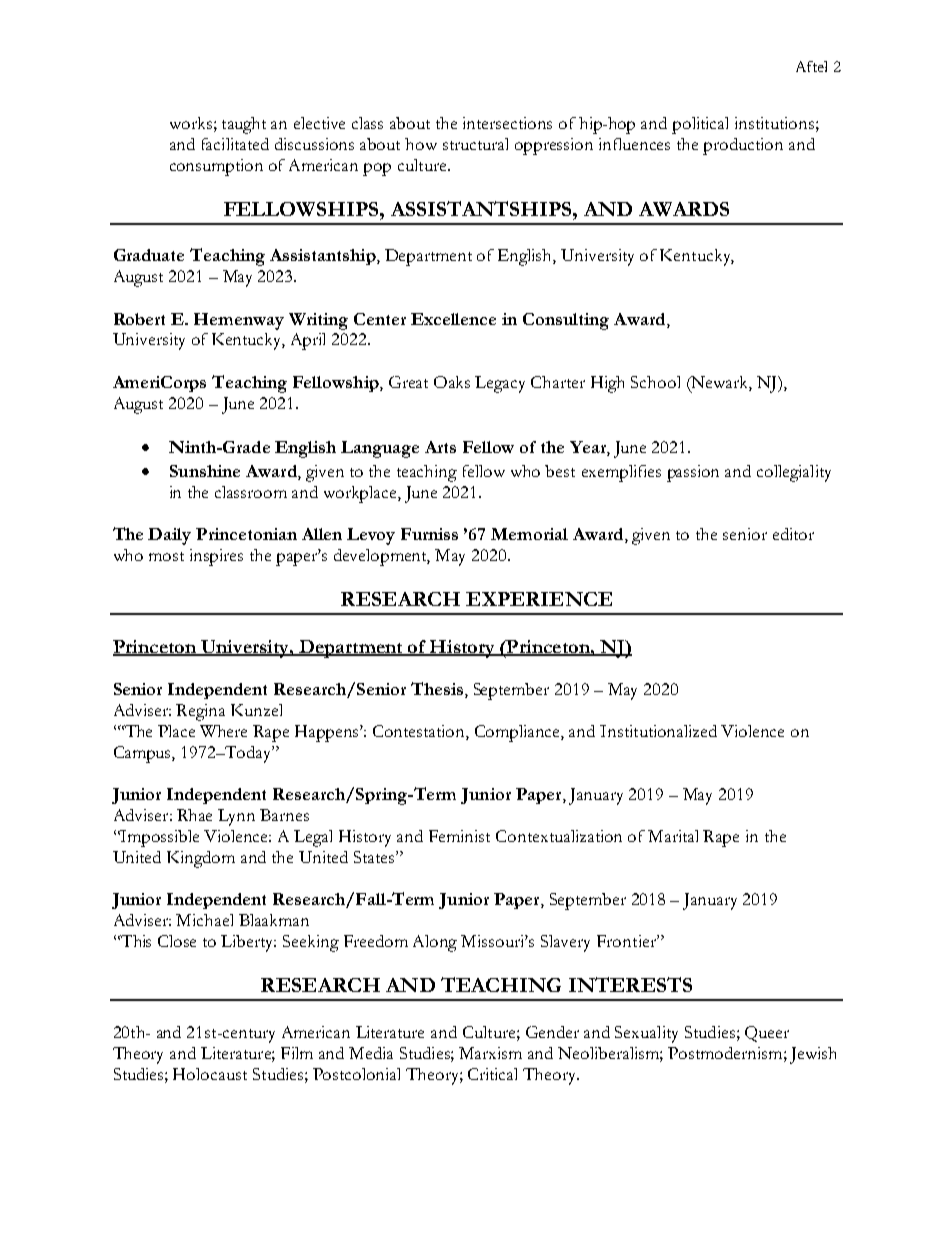  Describe the element at coordinates (767, 1034) in the screenshot. I see `Queer` at that location.
